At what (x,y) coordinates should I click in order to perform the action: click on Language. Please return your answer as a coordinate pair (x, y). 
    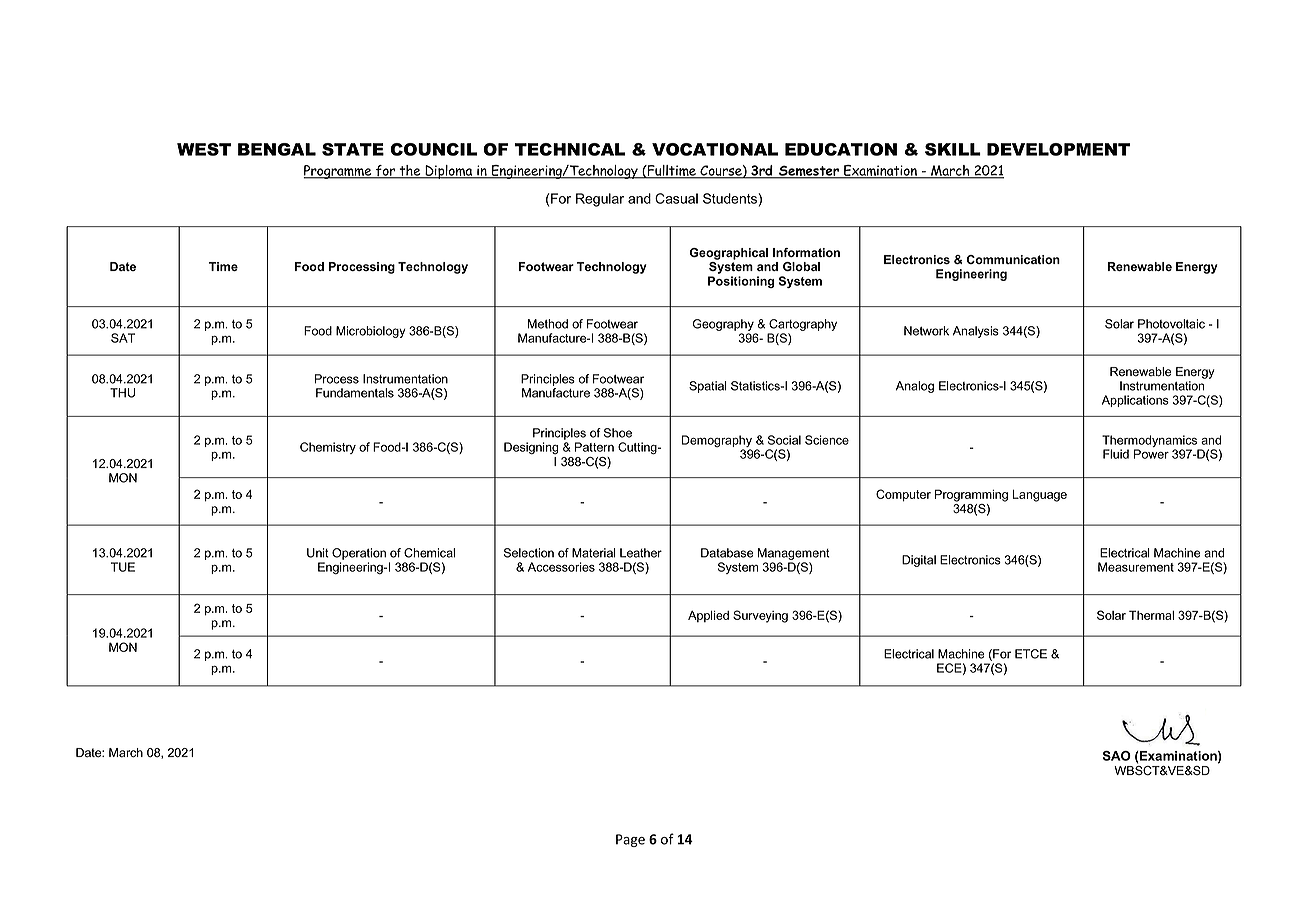
    Looking at the image, I should click on (1040, 495).
